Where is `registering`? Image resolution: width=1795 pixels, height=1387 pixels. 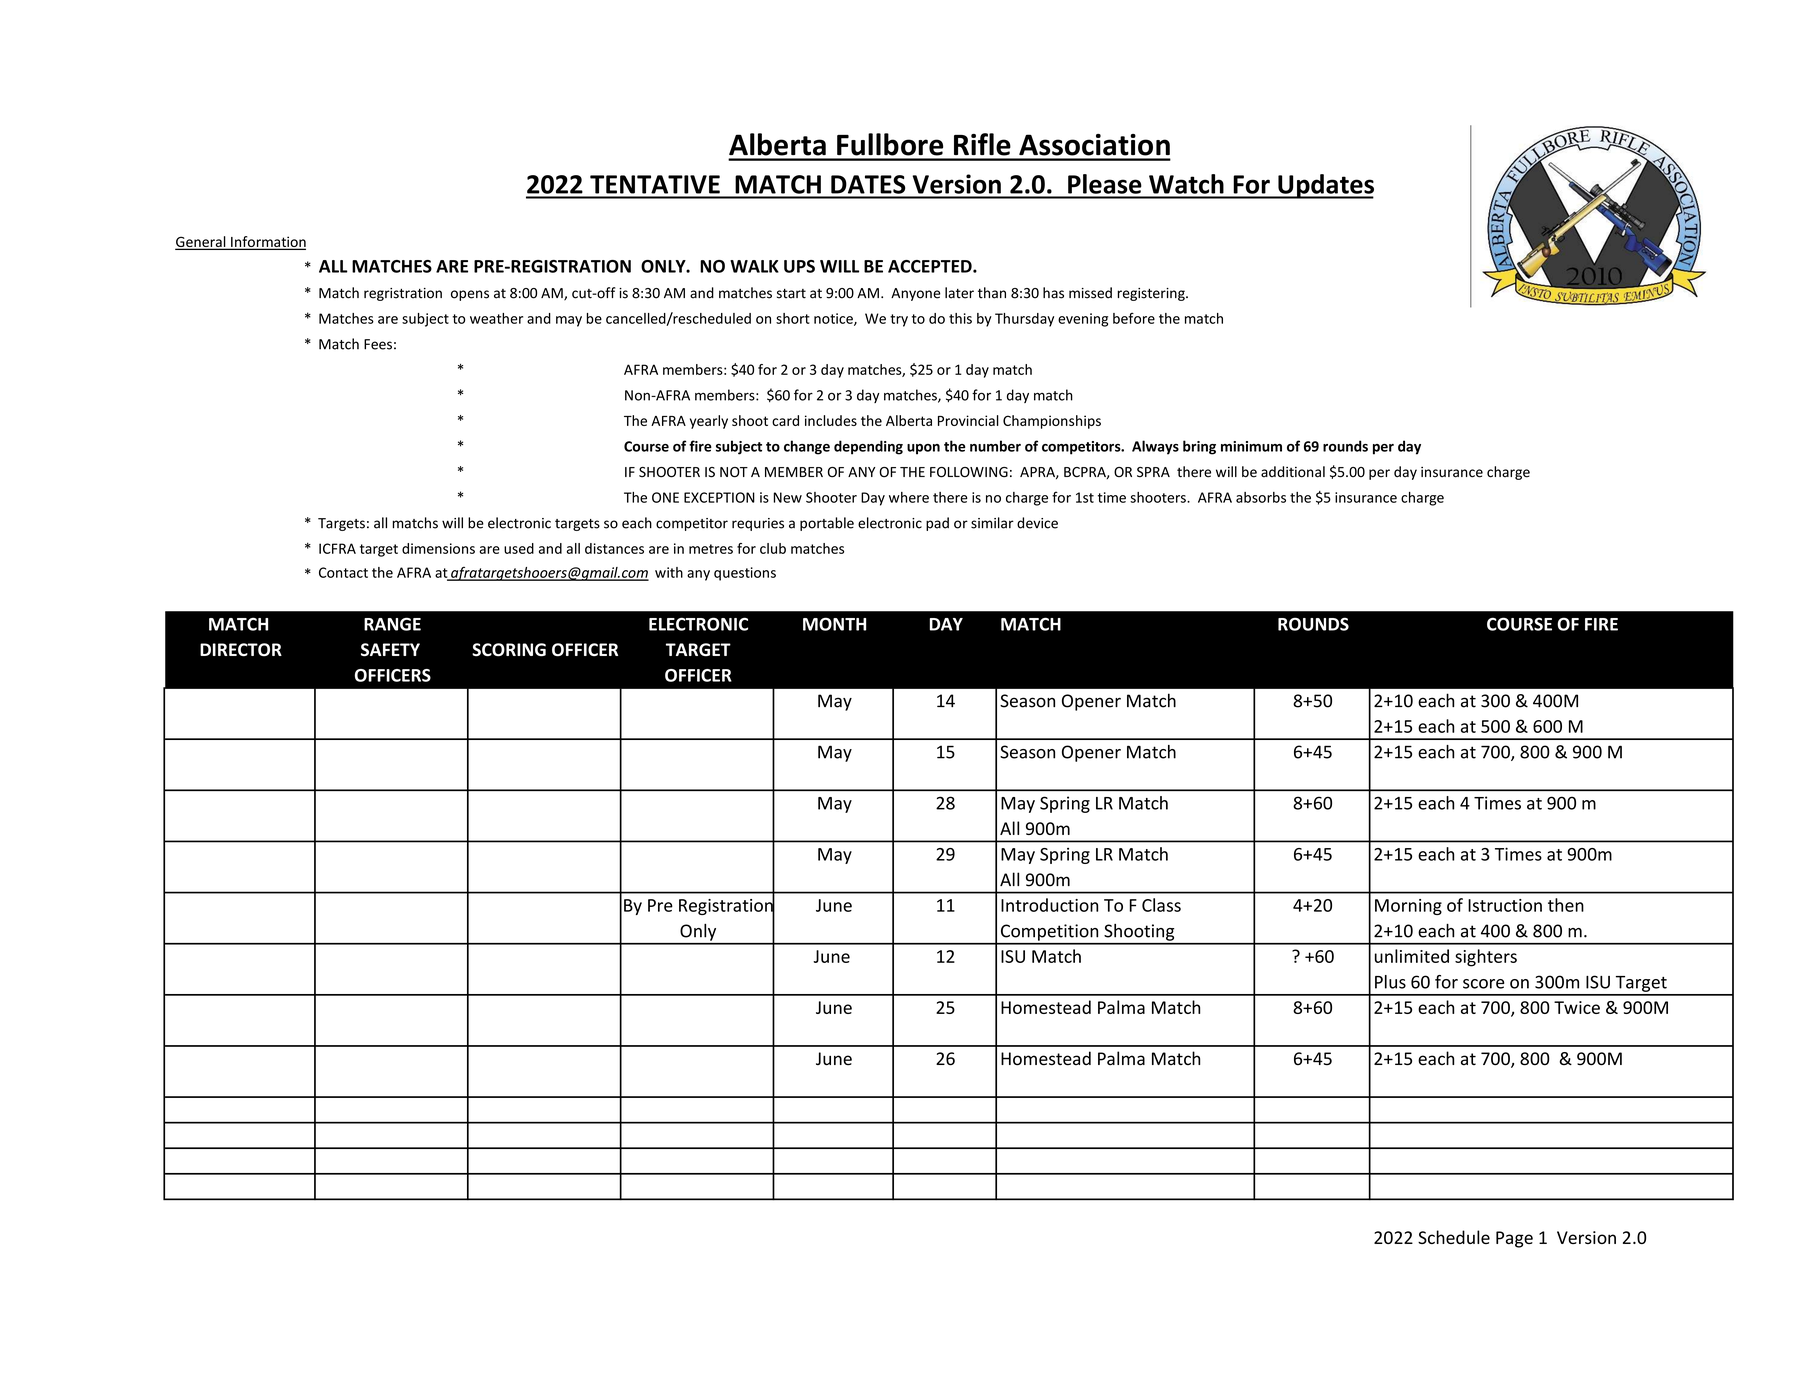
registering is located at coordinates (1152, 294).
